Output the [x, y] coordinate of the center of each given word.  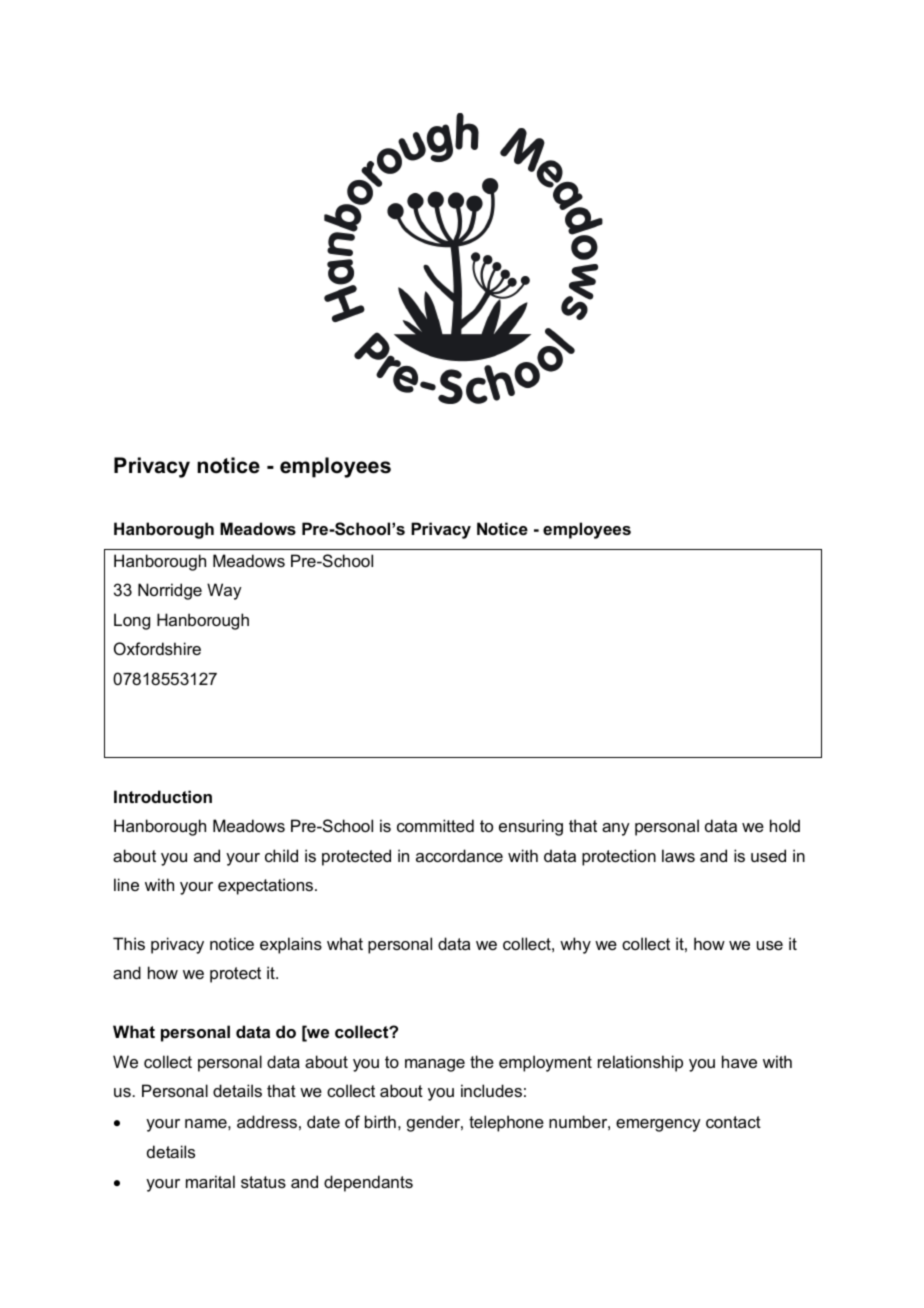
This [129, 943]
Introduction [163, 796]
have [739, 1061]
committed [435, 825]
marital [210, 1181]
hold [785, 825]
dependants [368, 1183]
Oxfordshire [157, 648]
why [575, 945]
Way [224, 591]
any [616, 829]
